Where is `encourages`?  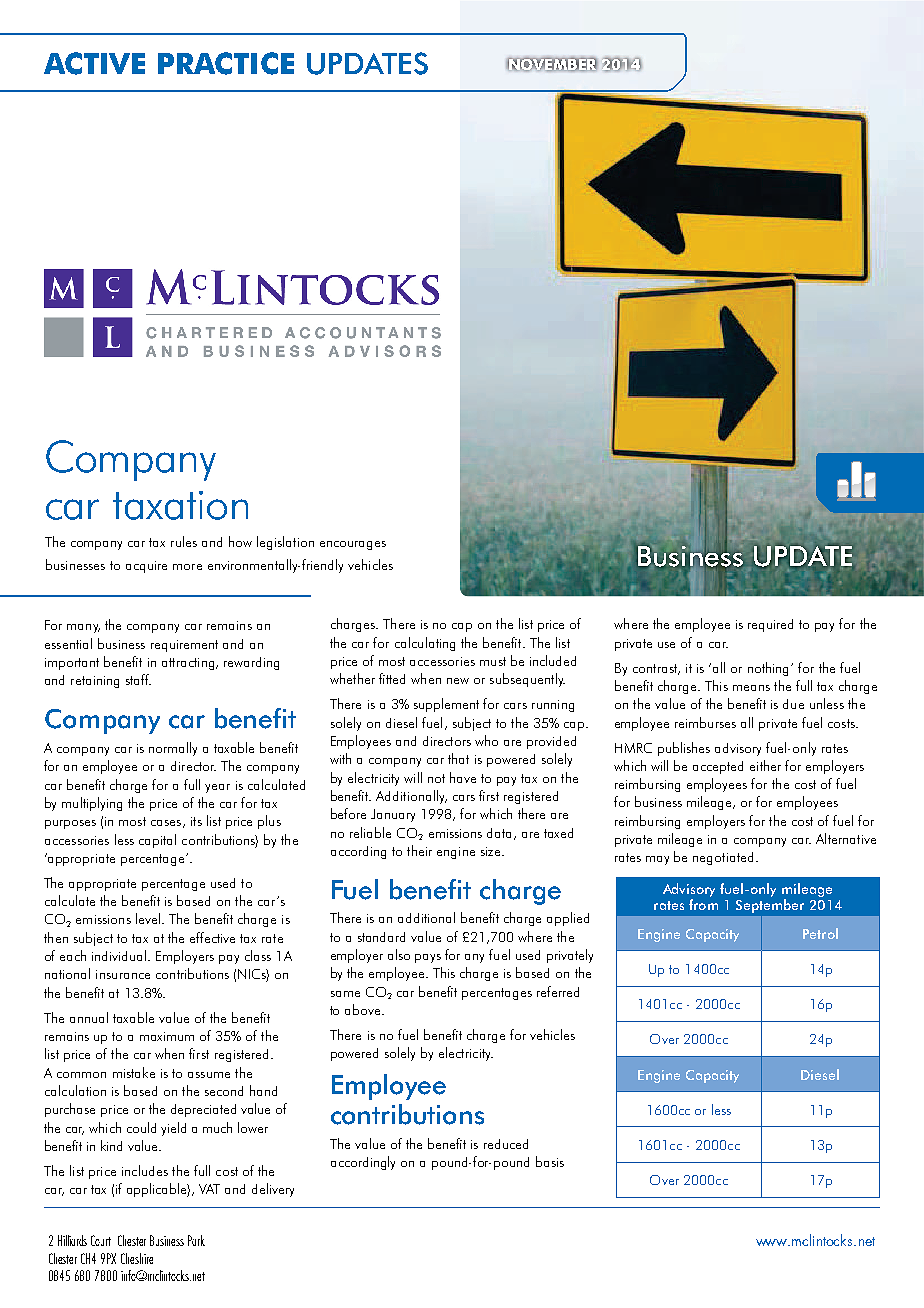 encourages is located at coordinates (353, 545).
